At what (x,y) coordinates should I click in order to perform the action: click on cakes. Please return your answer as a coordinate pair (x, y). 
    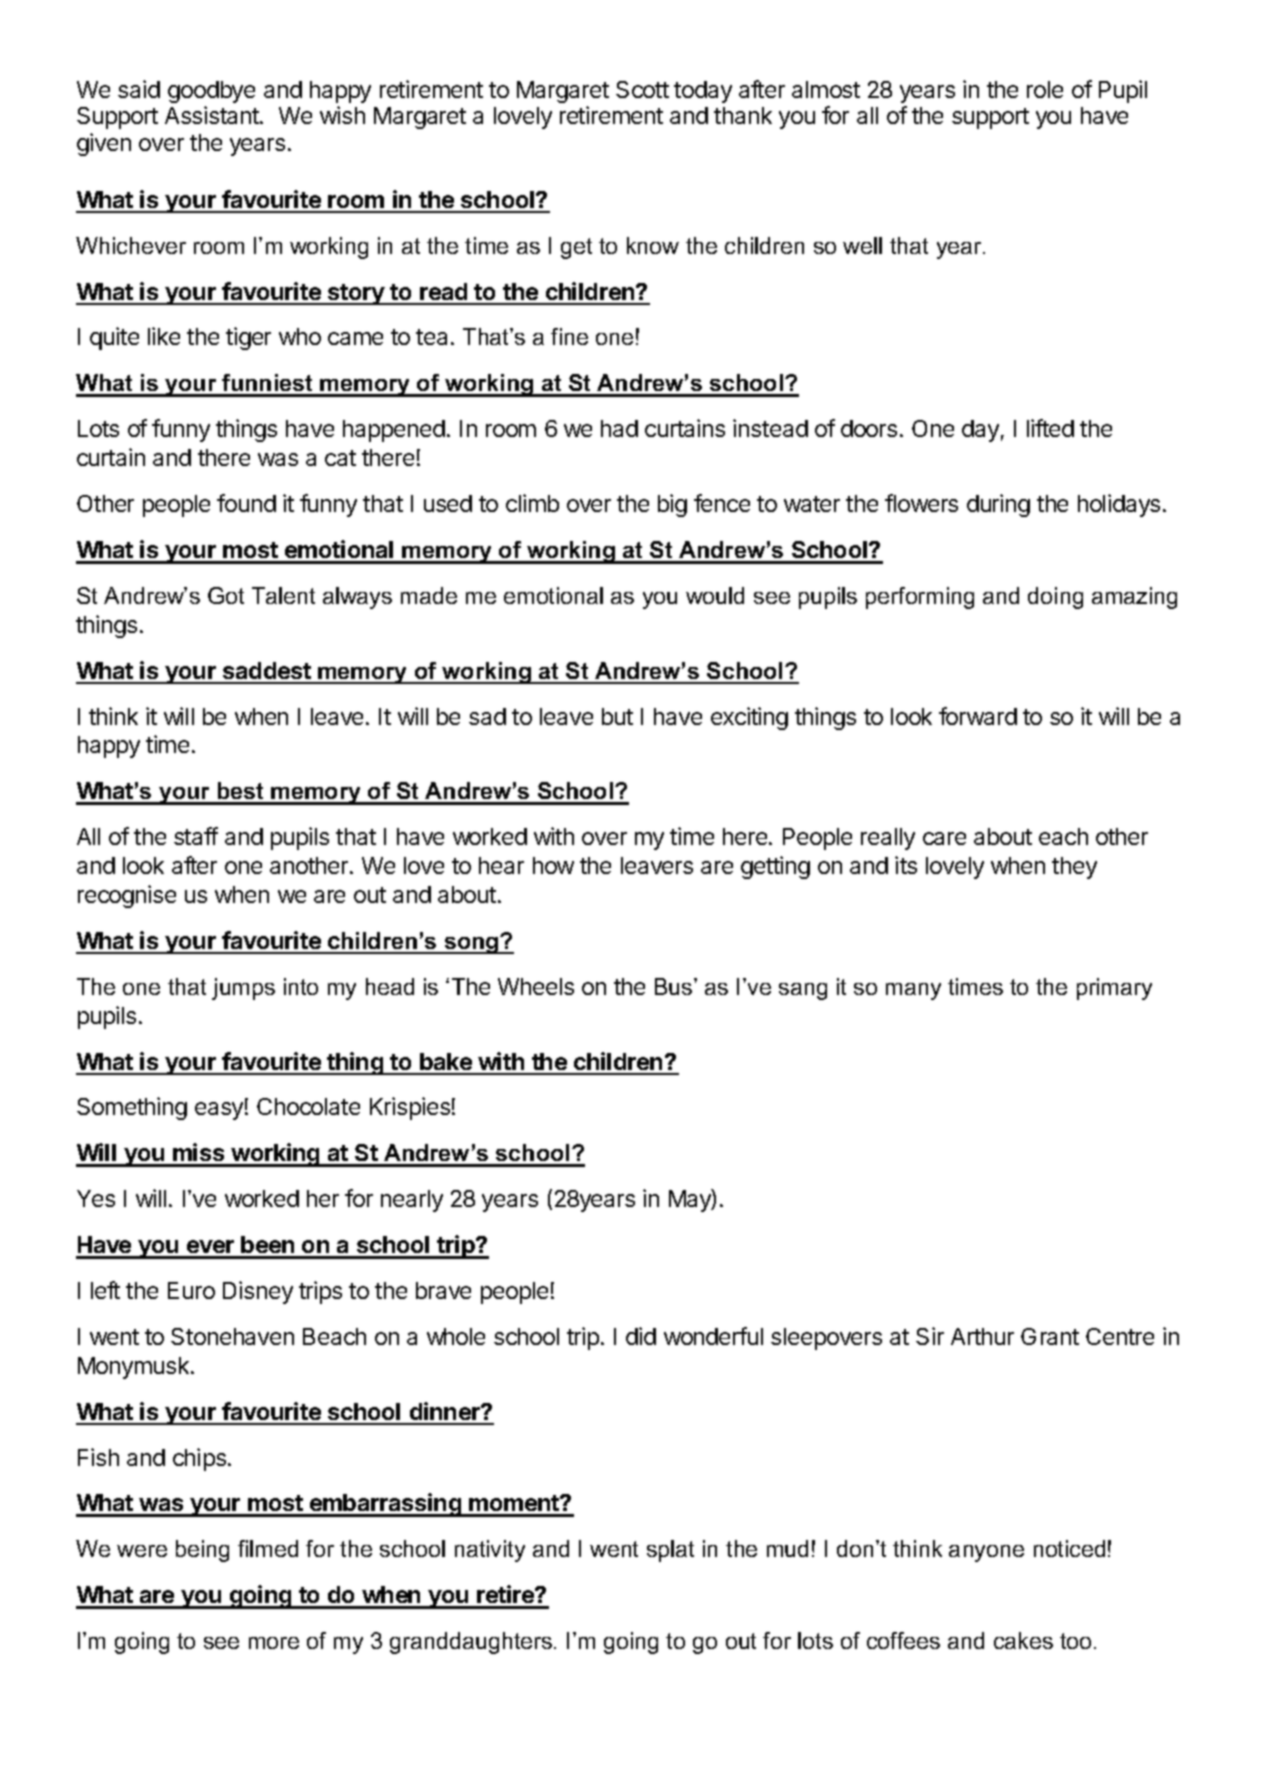
    Looking at the image, I should click on (1023, 1640).
